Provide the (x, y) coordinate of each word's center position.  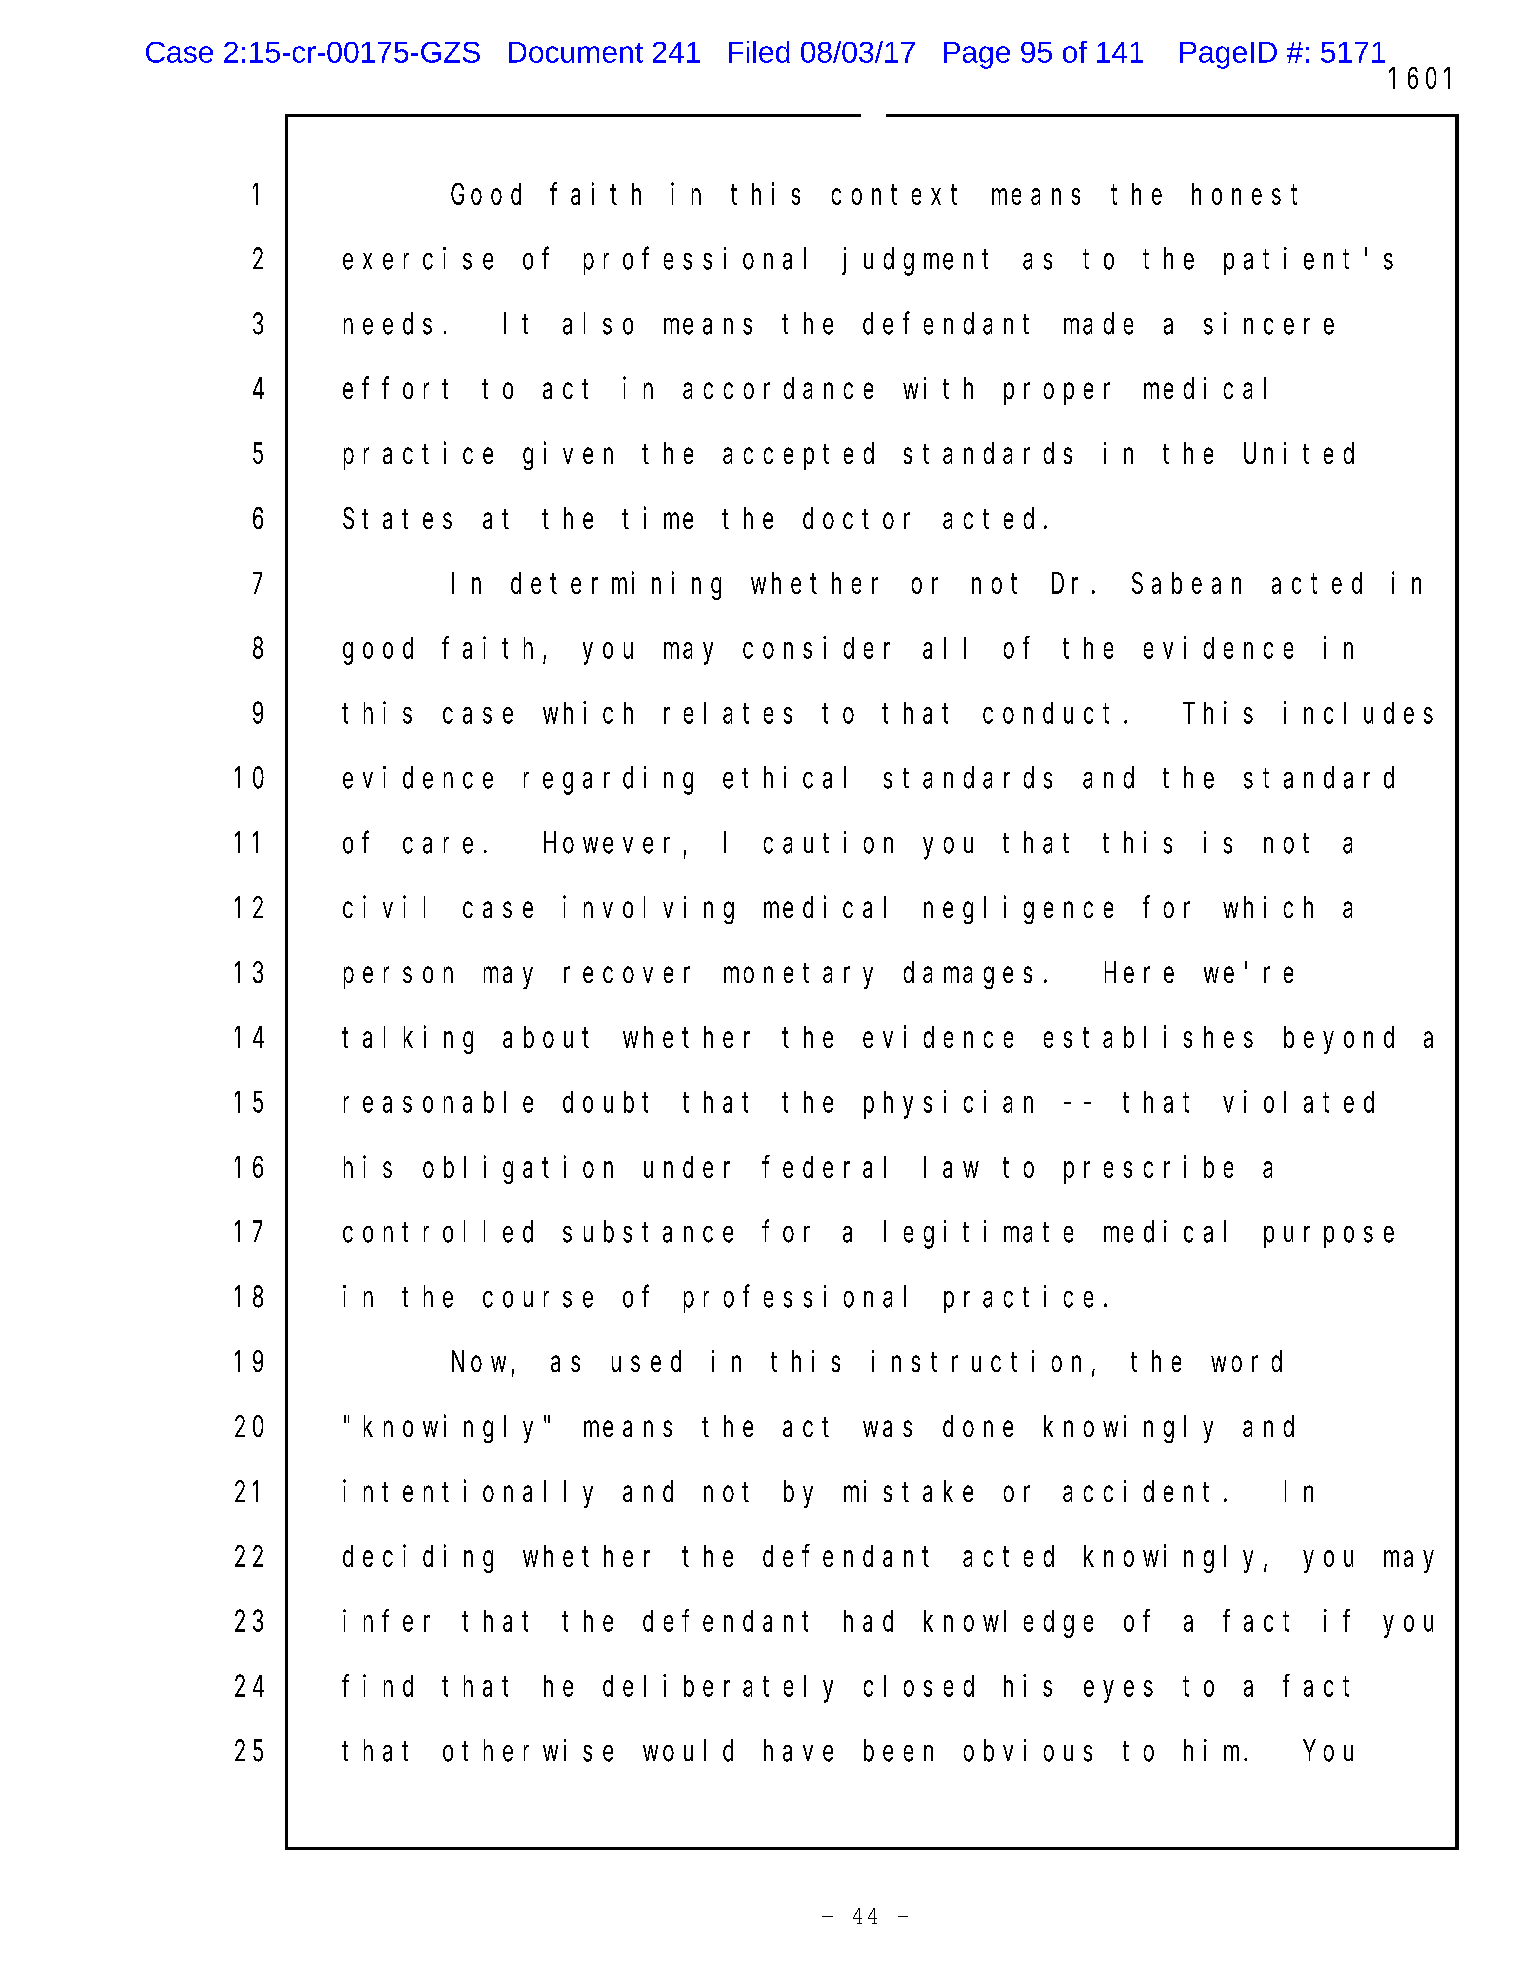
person (398, 978)
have (798, 1751)
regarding (608, 780)
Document (576, 52)
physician (948, 1104)
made (1098, 324)
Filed (759, 52)
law (951, 1167)
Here (1139, 973)
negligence (1018, 910)
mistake (908, 1491)
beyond (1339, 1040)
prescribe (1148, 1169)
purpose (1329, 1237)
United (1299, 453)
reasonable (438, 1102)
